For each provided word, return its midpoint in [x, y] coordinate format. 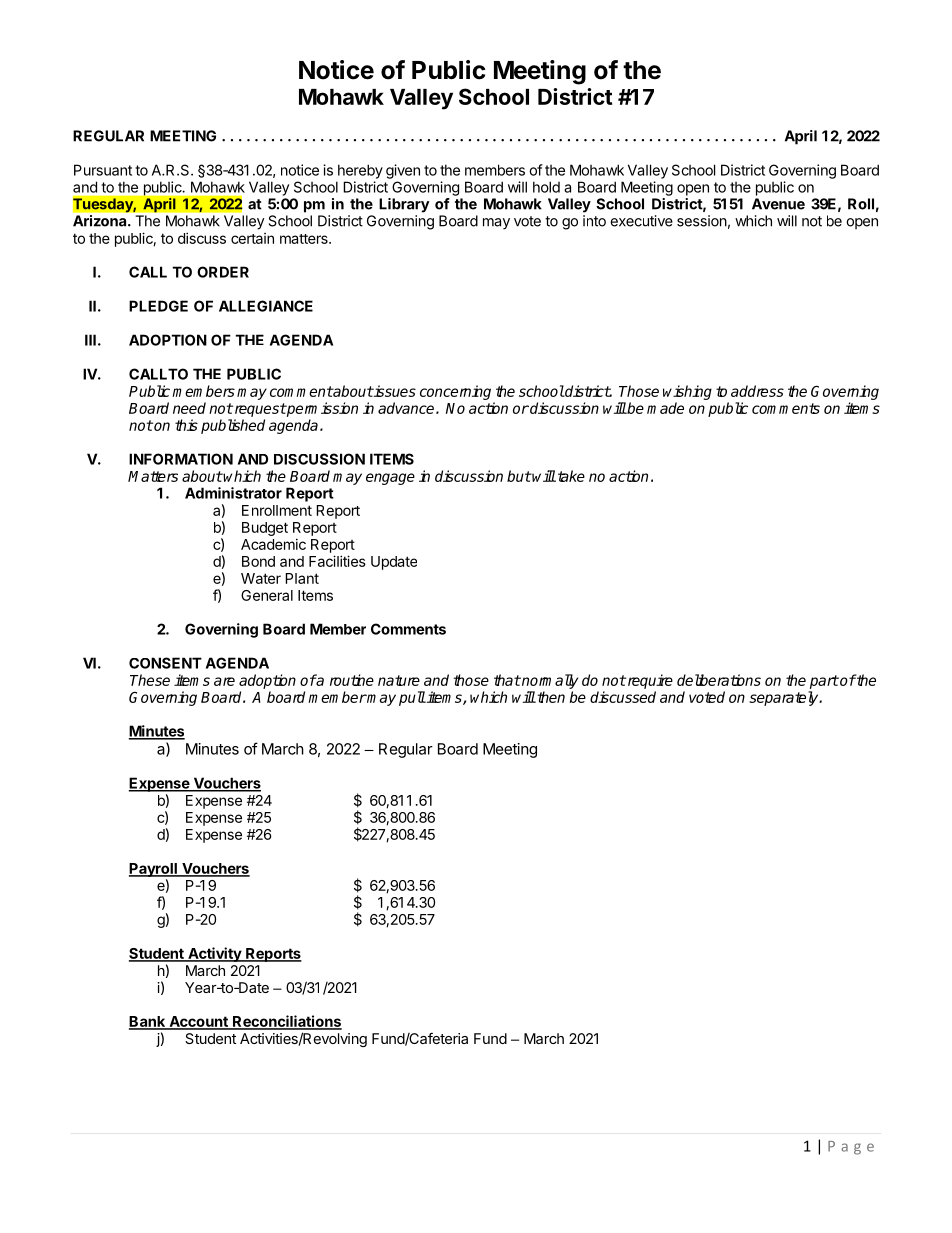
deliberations [719, 680]
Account [198, 1022]
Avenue [778, 204]
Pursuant [103, 170]
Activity [215, 954]
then [550, 697]
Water [261, 578]
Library [404, 205]
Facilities [337, 561]
